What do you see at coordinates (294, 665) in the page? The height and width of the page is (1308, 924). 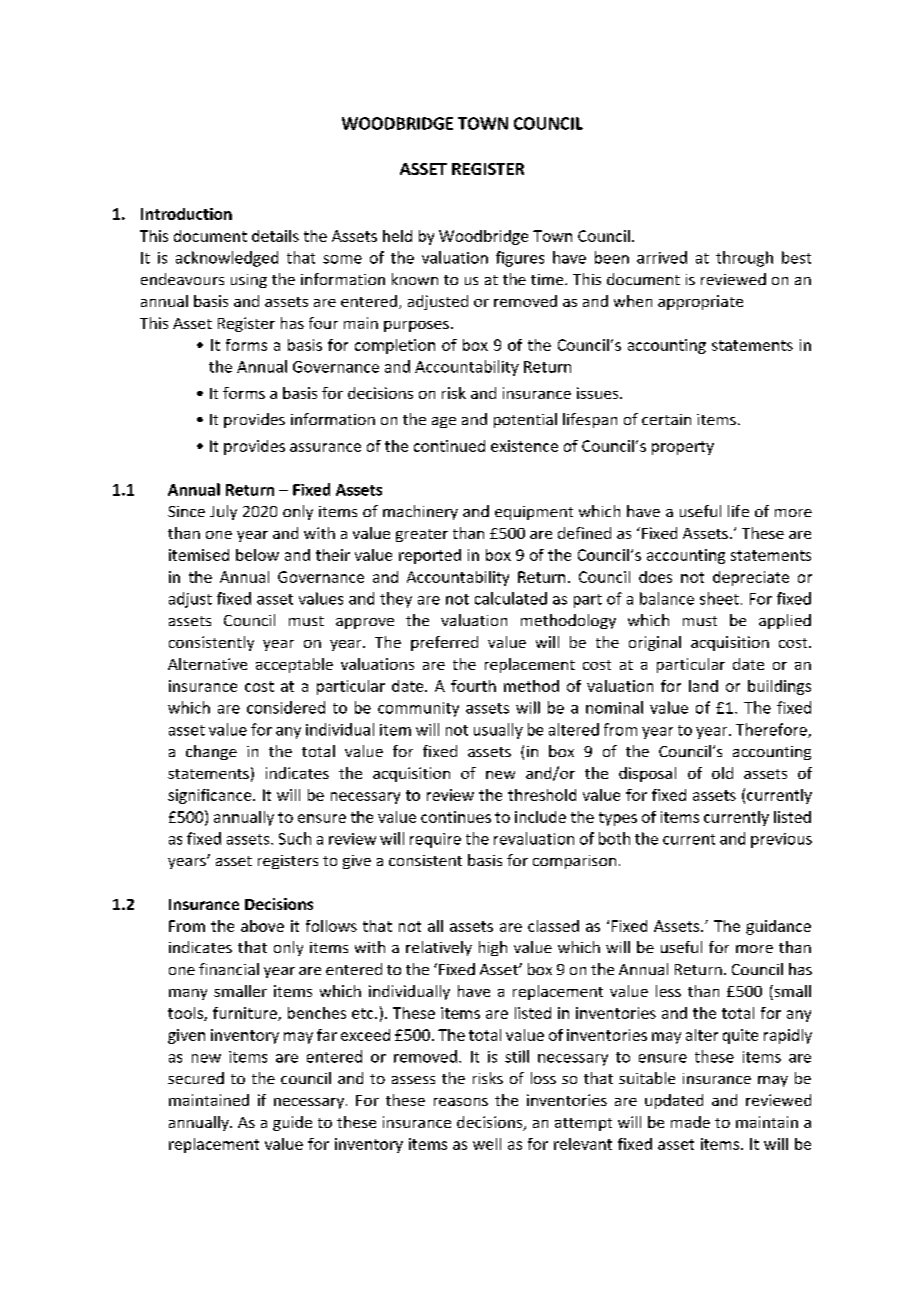 I see `acceptable` at bounding box center [294, 665].
